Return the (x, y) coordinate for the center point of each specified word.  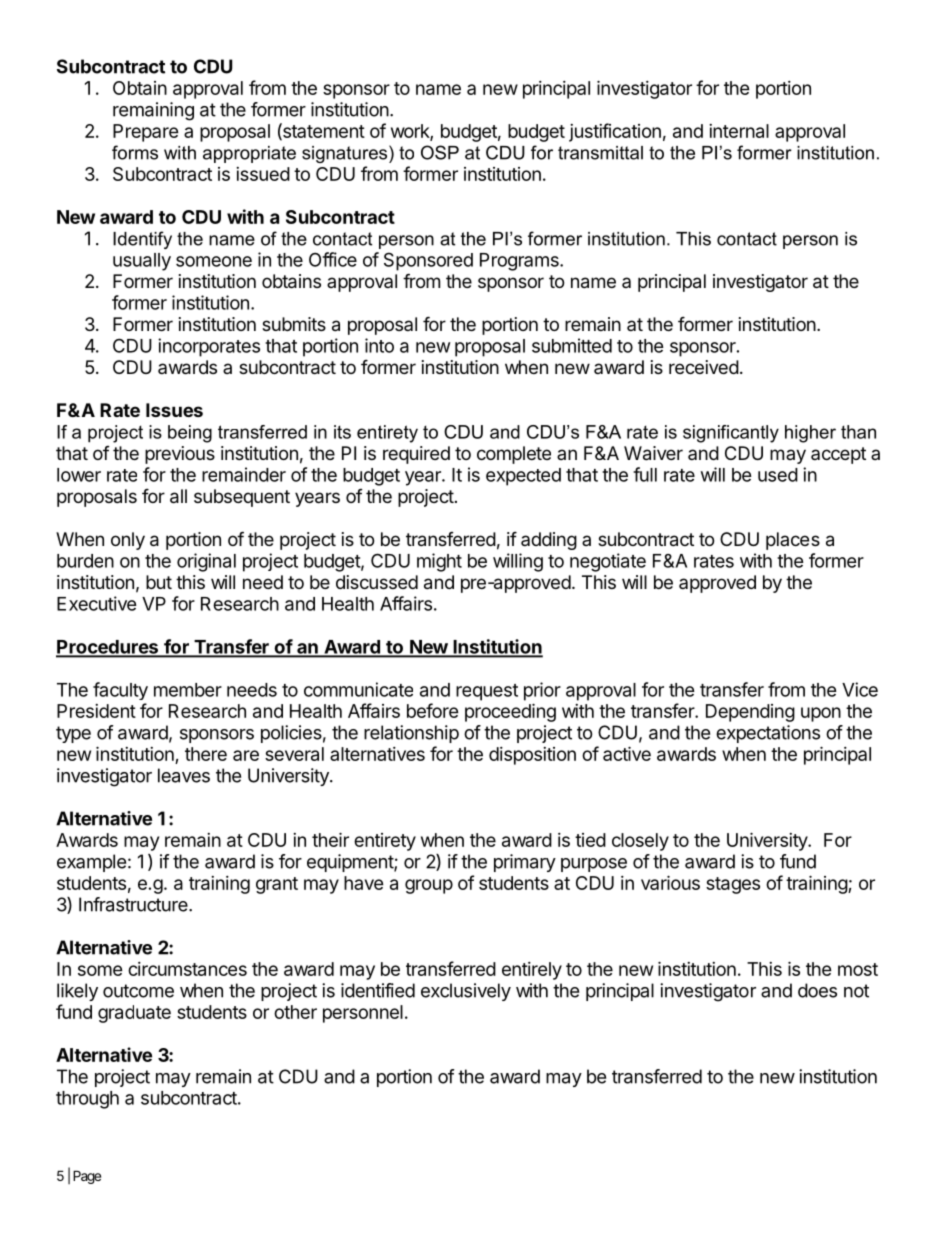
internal (739, 131)
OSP (440, 152)
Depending (750, 713)
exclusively (466, 992)
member (188, 690)
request (487, 692)
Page (87, 1177)
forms (135, 152)
